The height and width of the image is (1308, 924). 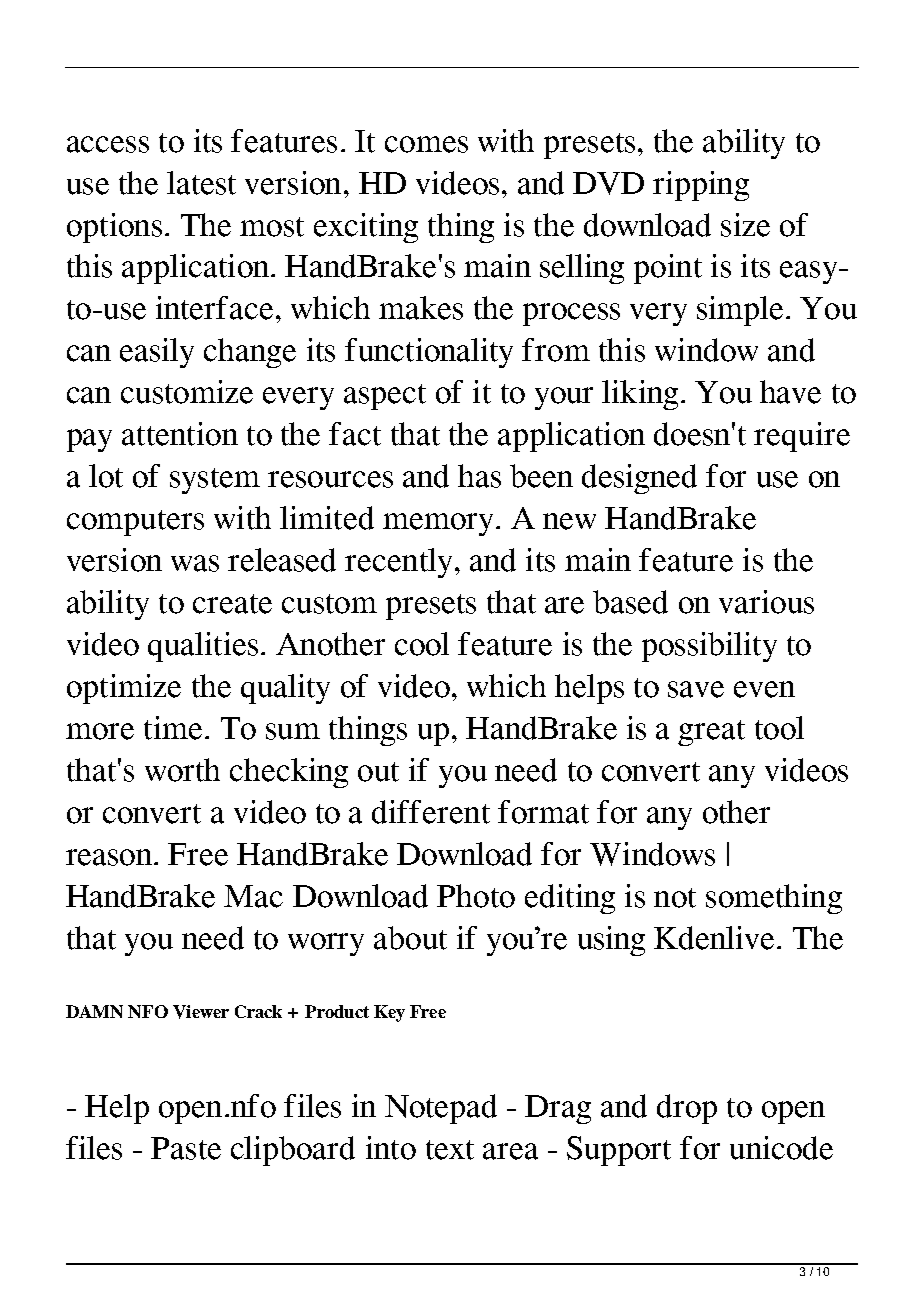 I want to click on system, so click(x=215, y=481).
